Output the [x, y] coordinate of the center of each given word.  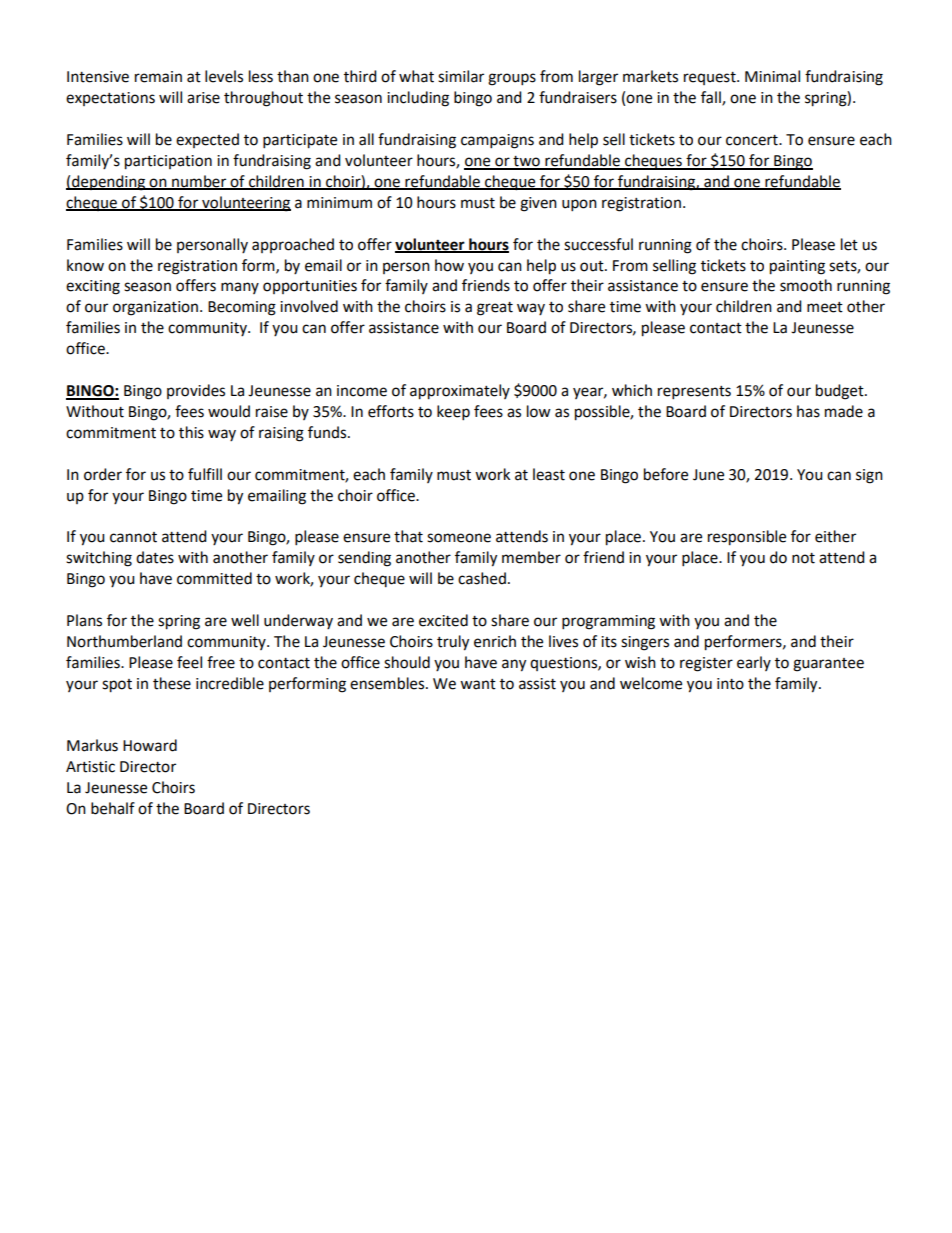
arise [203, 98]
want [478, 684]
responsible [747, 538]
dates [155, 557]
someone [459, 538]
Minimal [772, 76]
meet [825, 307]
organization [155, 308]
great [495, 309]
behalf [113, 808]
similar [461, 76]
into [730, 684]
